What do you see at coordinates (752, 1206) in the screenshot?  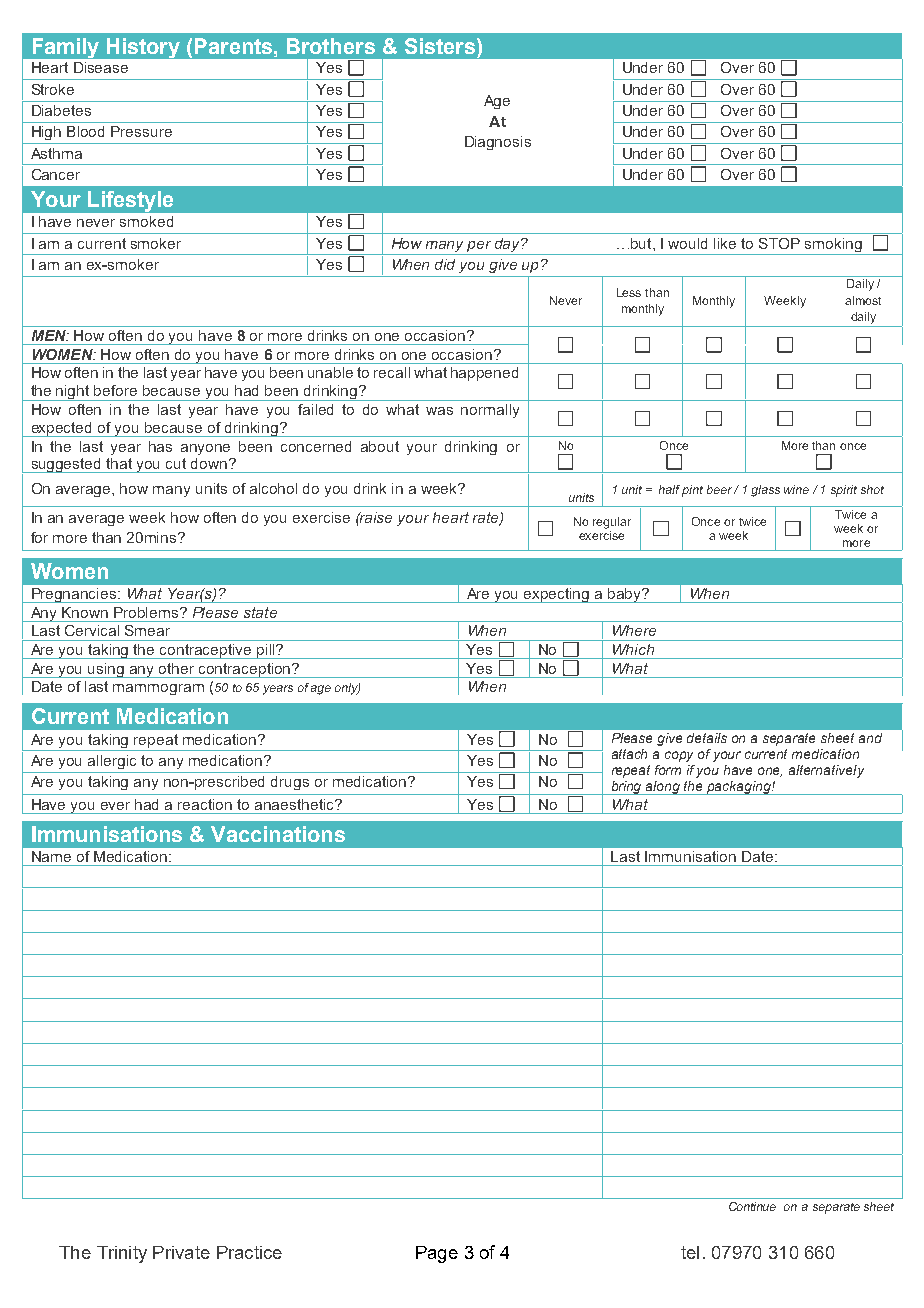 I see `Continue` at bounding box center [752, 1206].
